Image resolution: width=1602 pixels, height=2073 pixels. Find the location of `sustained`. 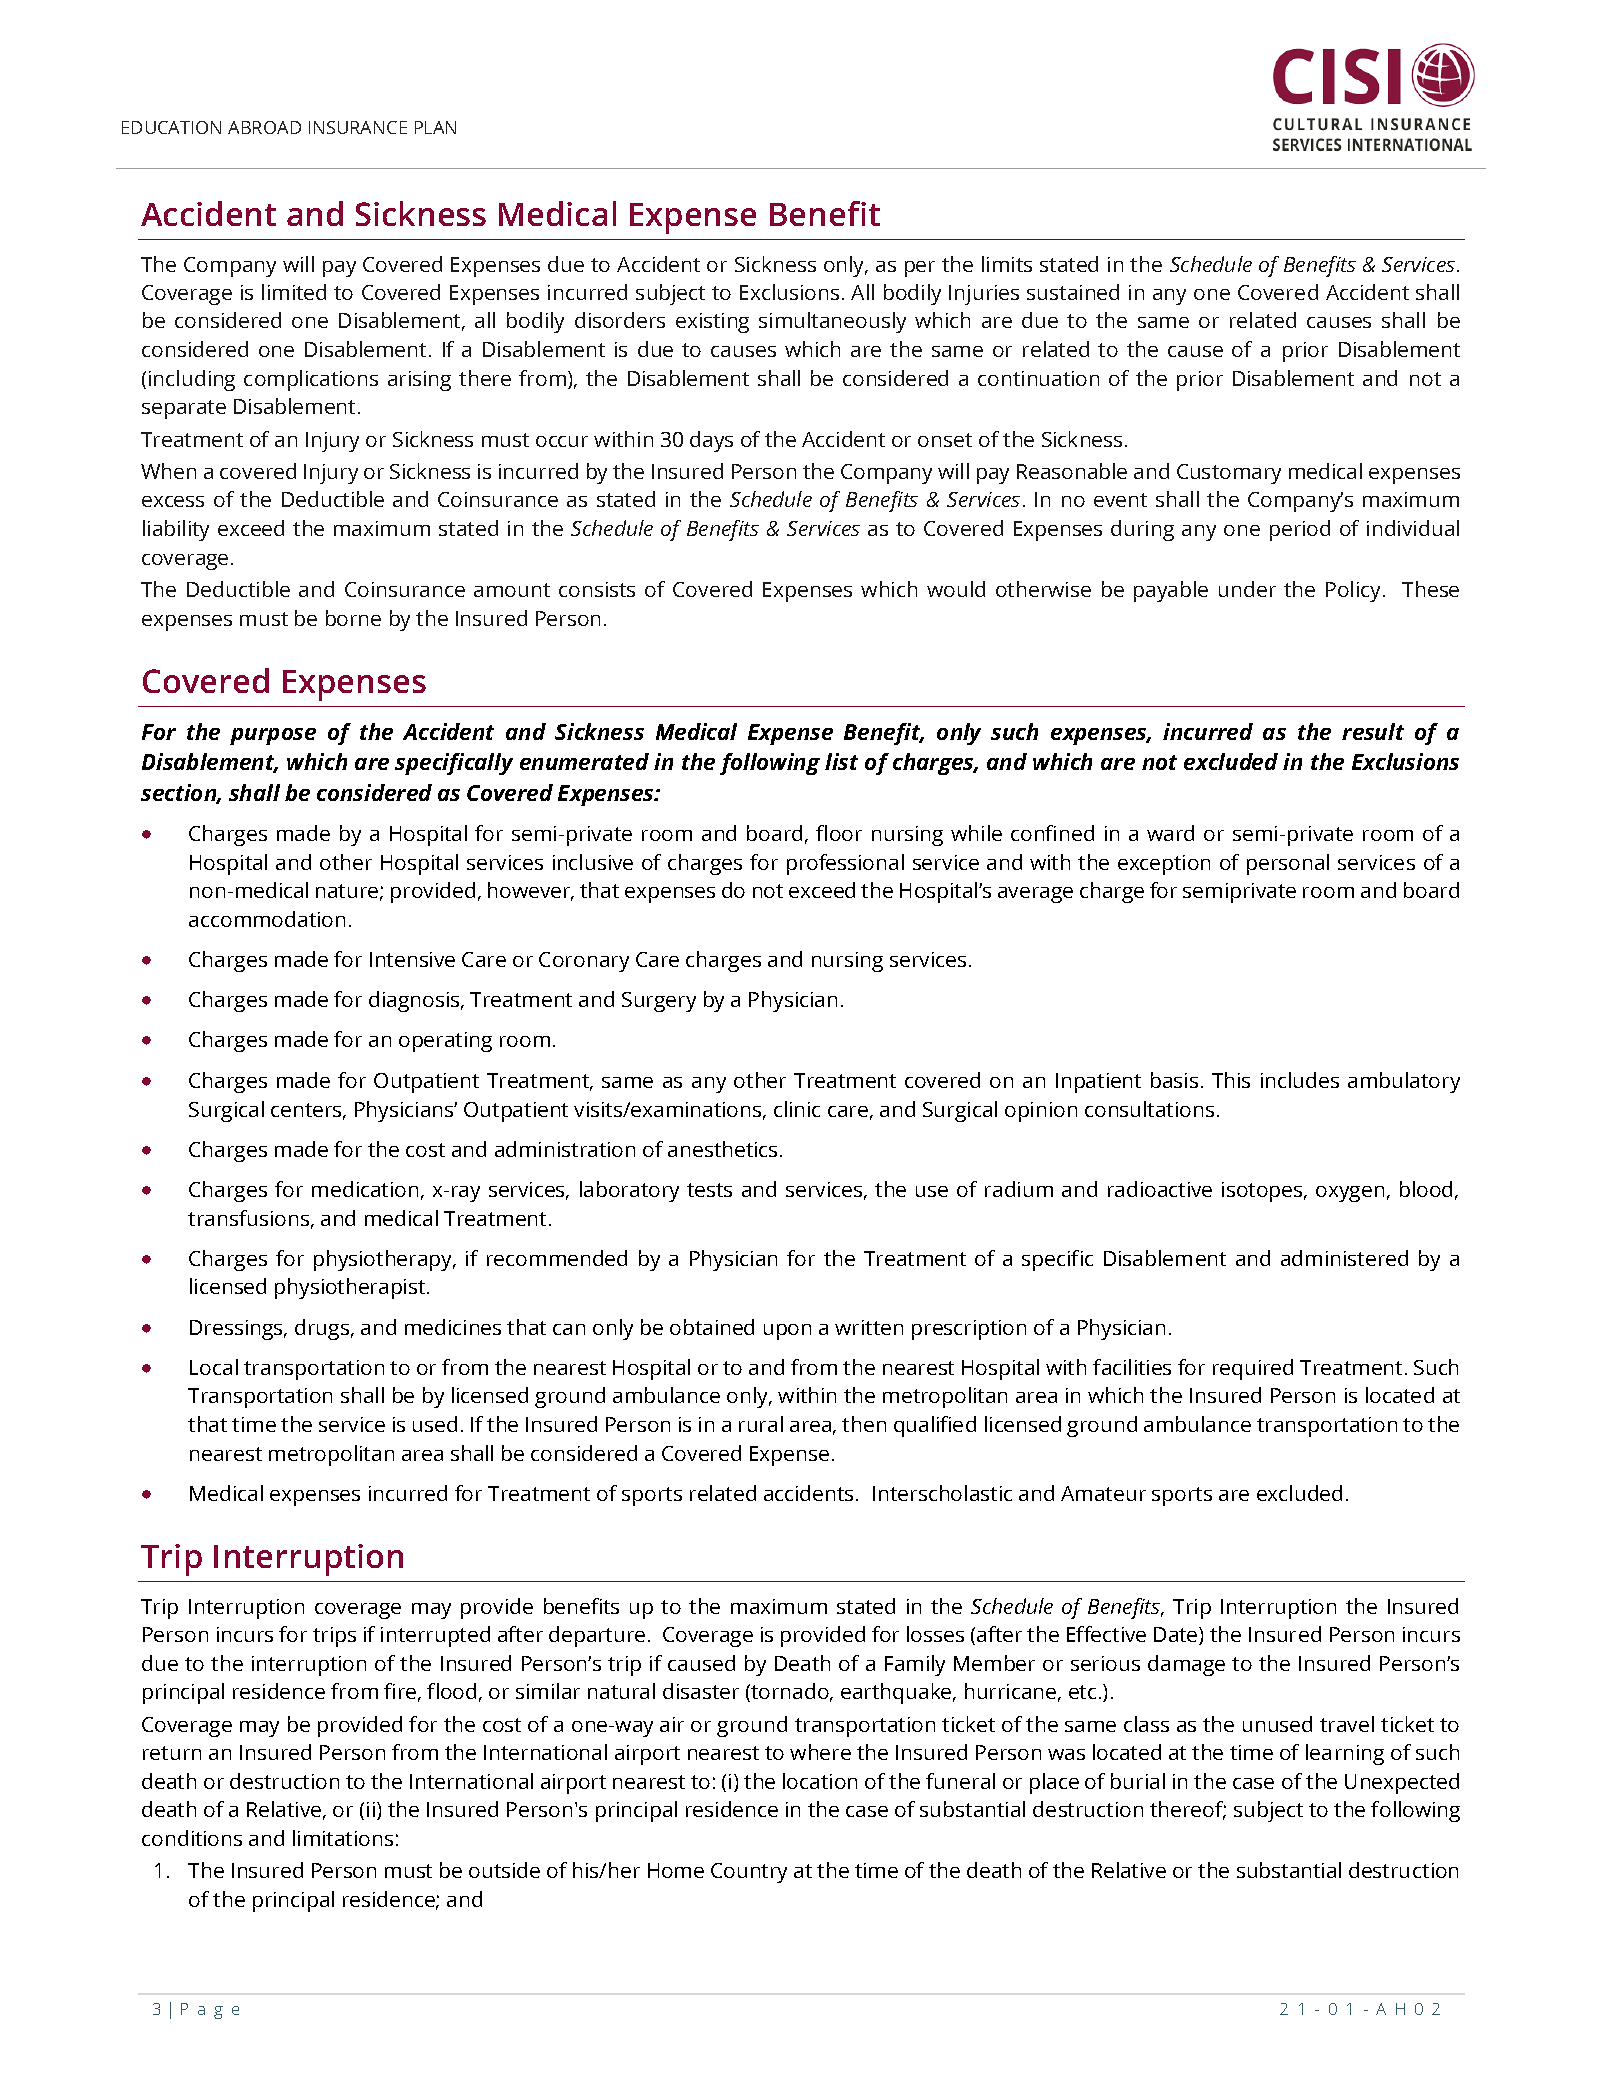

sustained is located at coordinates (1073, 292).
